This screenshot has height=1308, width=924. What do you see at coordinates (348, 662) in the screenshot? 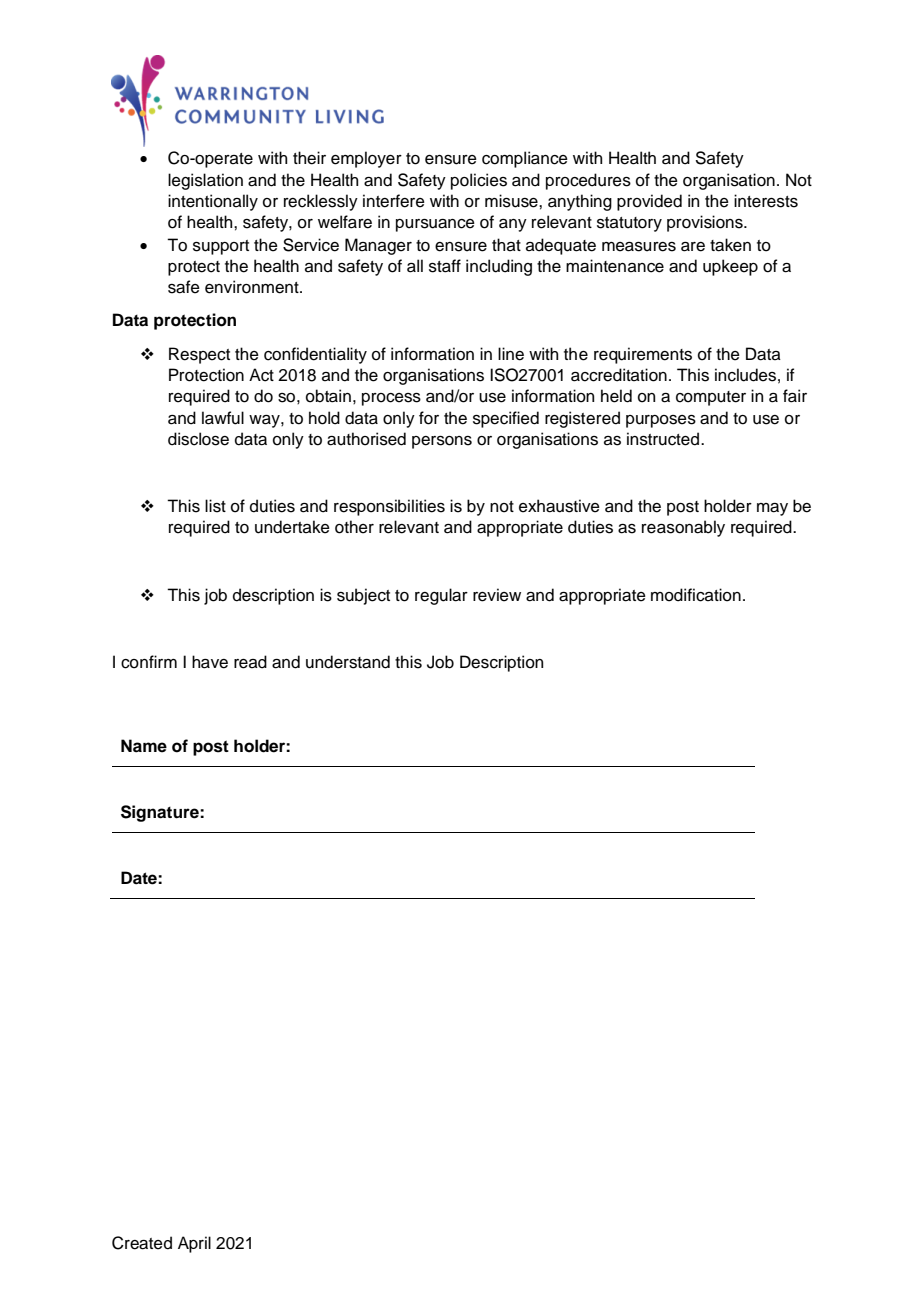
I see `understand` at bounding box center [348, 662].
